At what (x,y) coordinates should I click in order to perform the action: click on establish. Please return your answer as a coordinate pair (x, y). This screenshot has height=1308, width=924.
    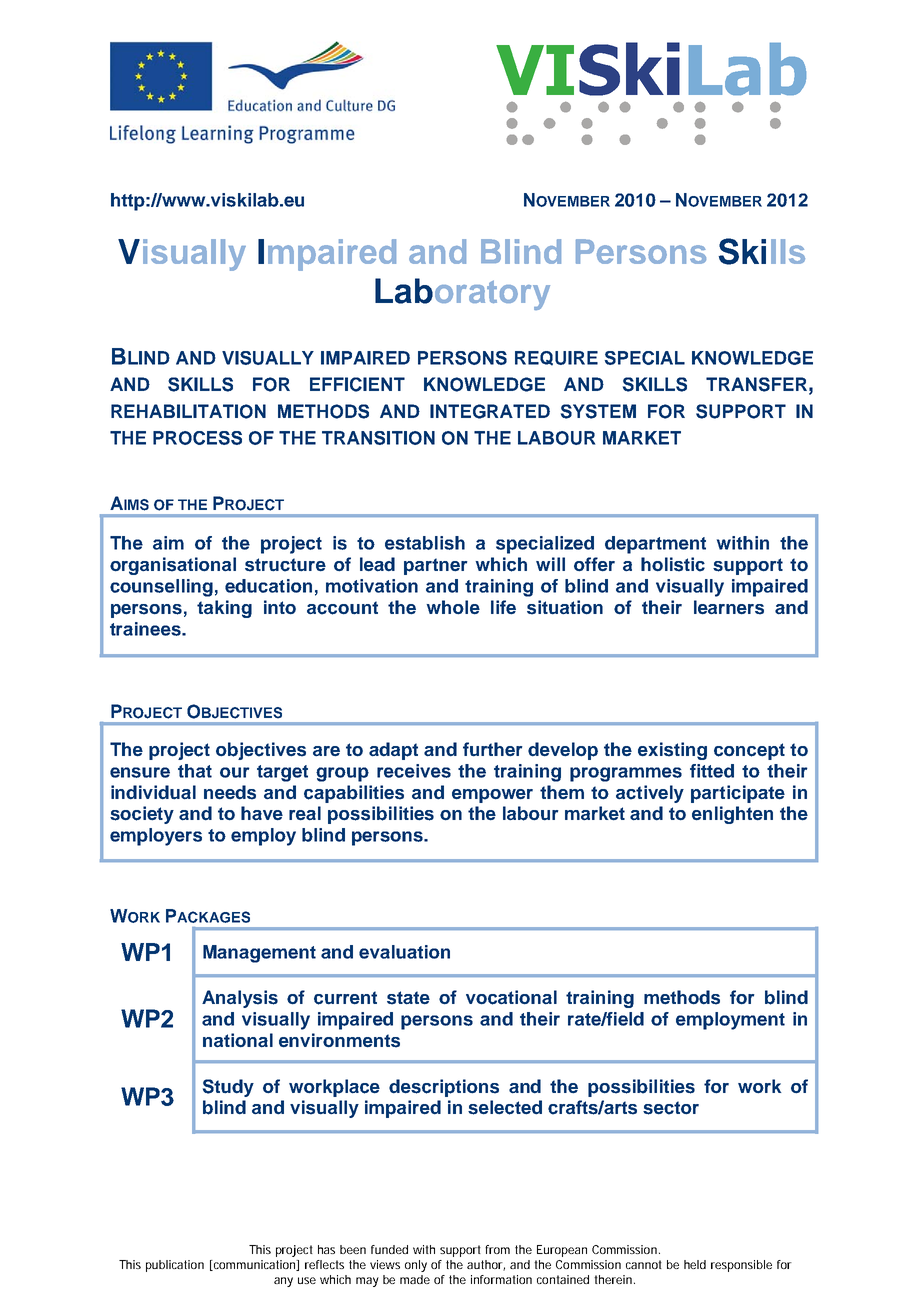
    Looking at the image, I should click on (425, 543).
